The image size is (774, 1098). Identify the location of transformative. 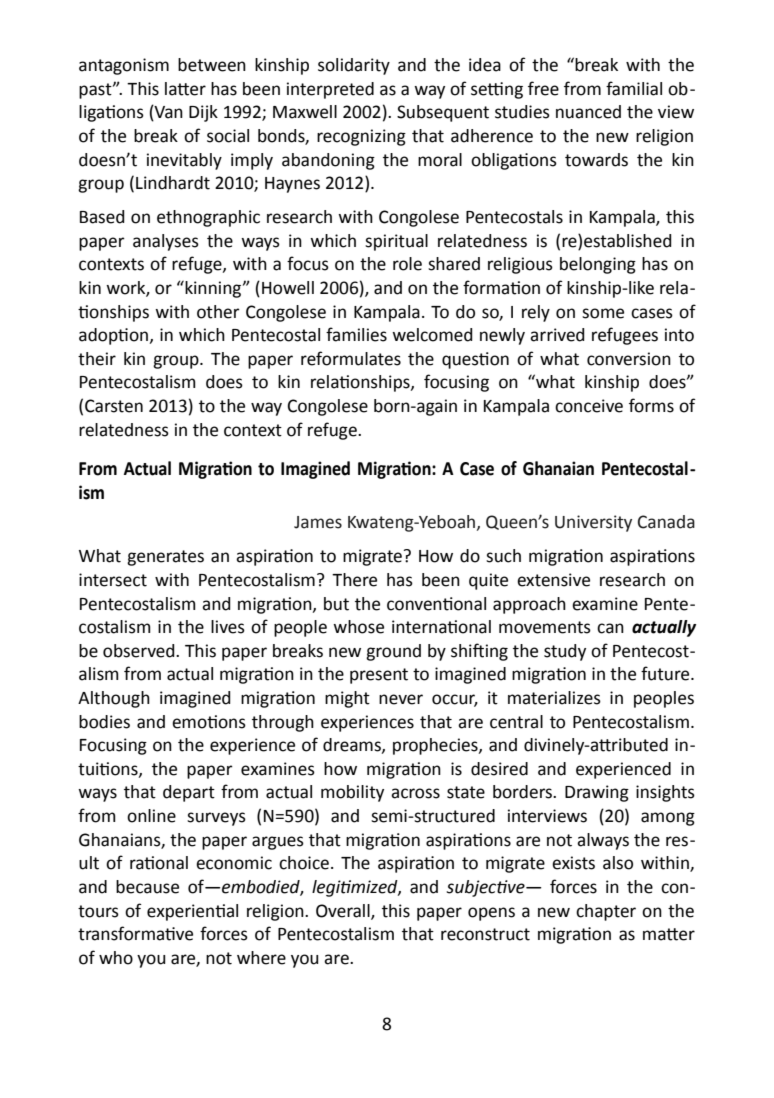
(135, 933).
